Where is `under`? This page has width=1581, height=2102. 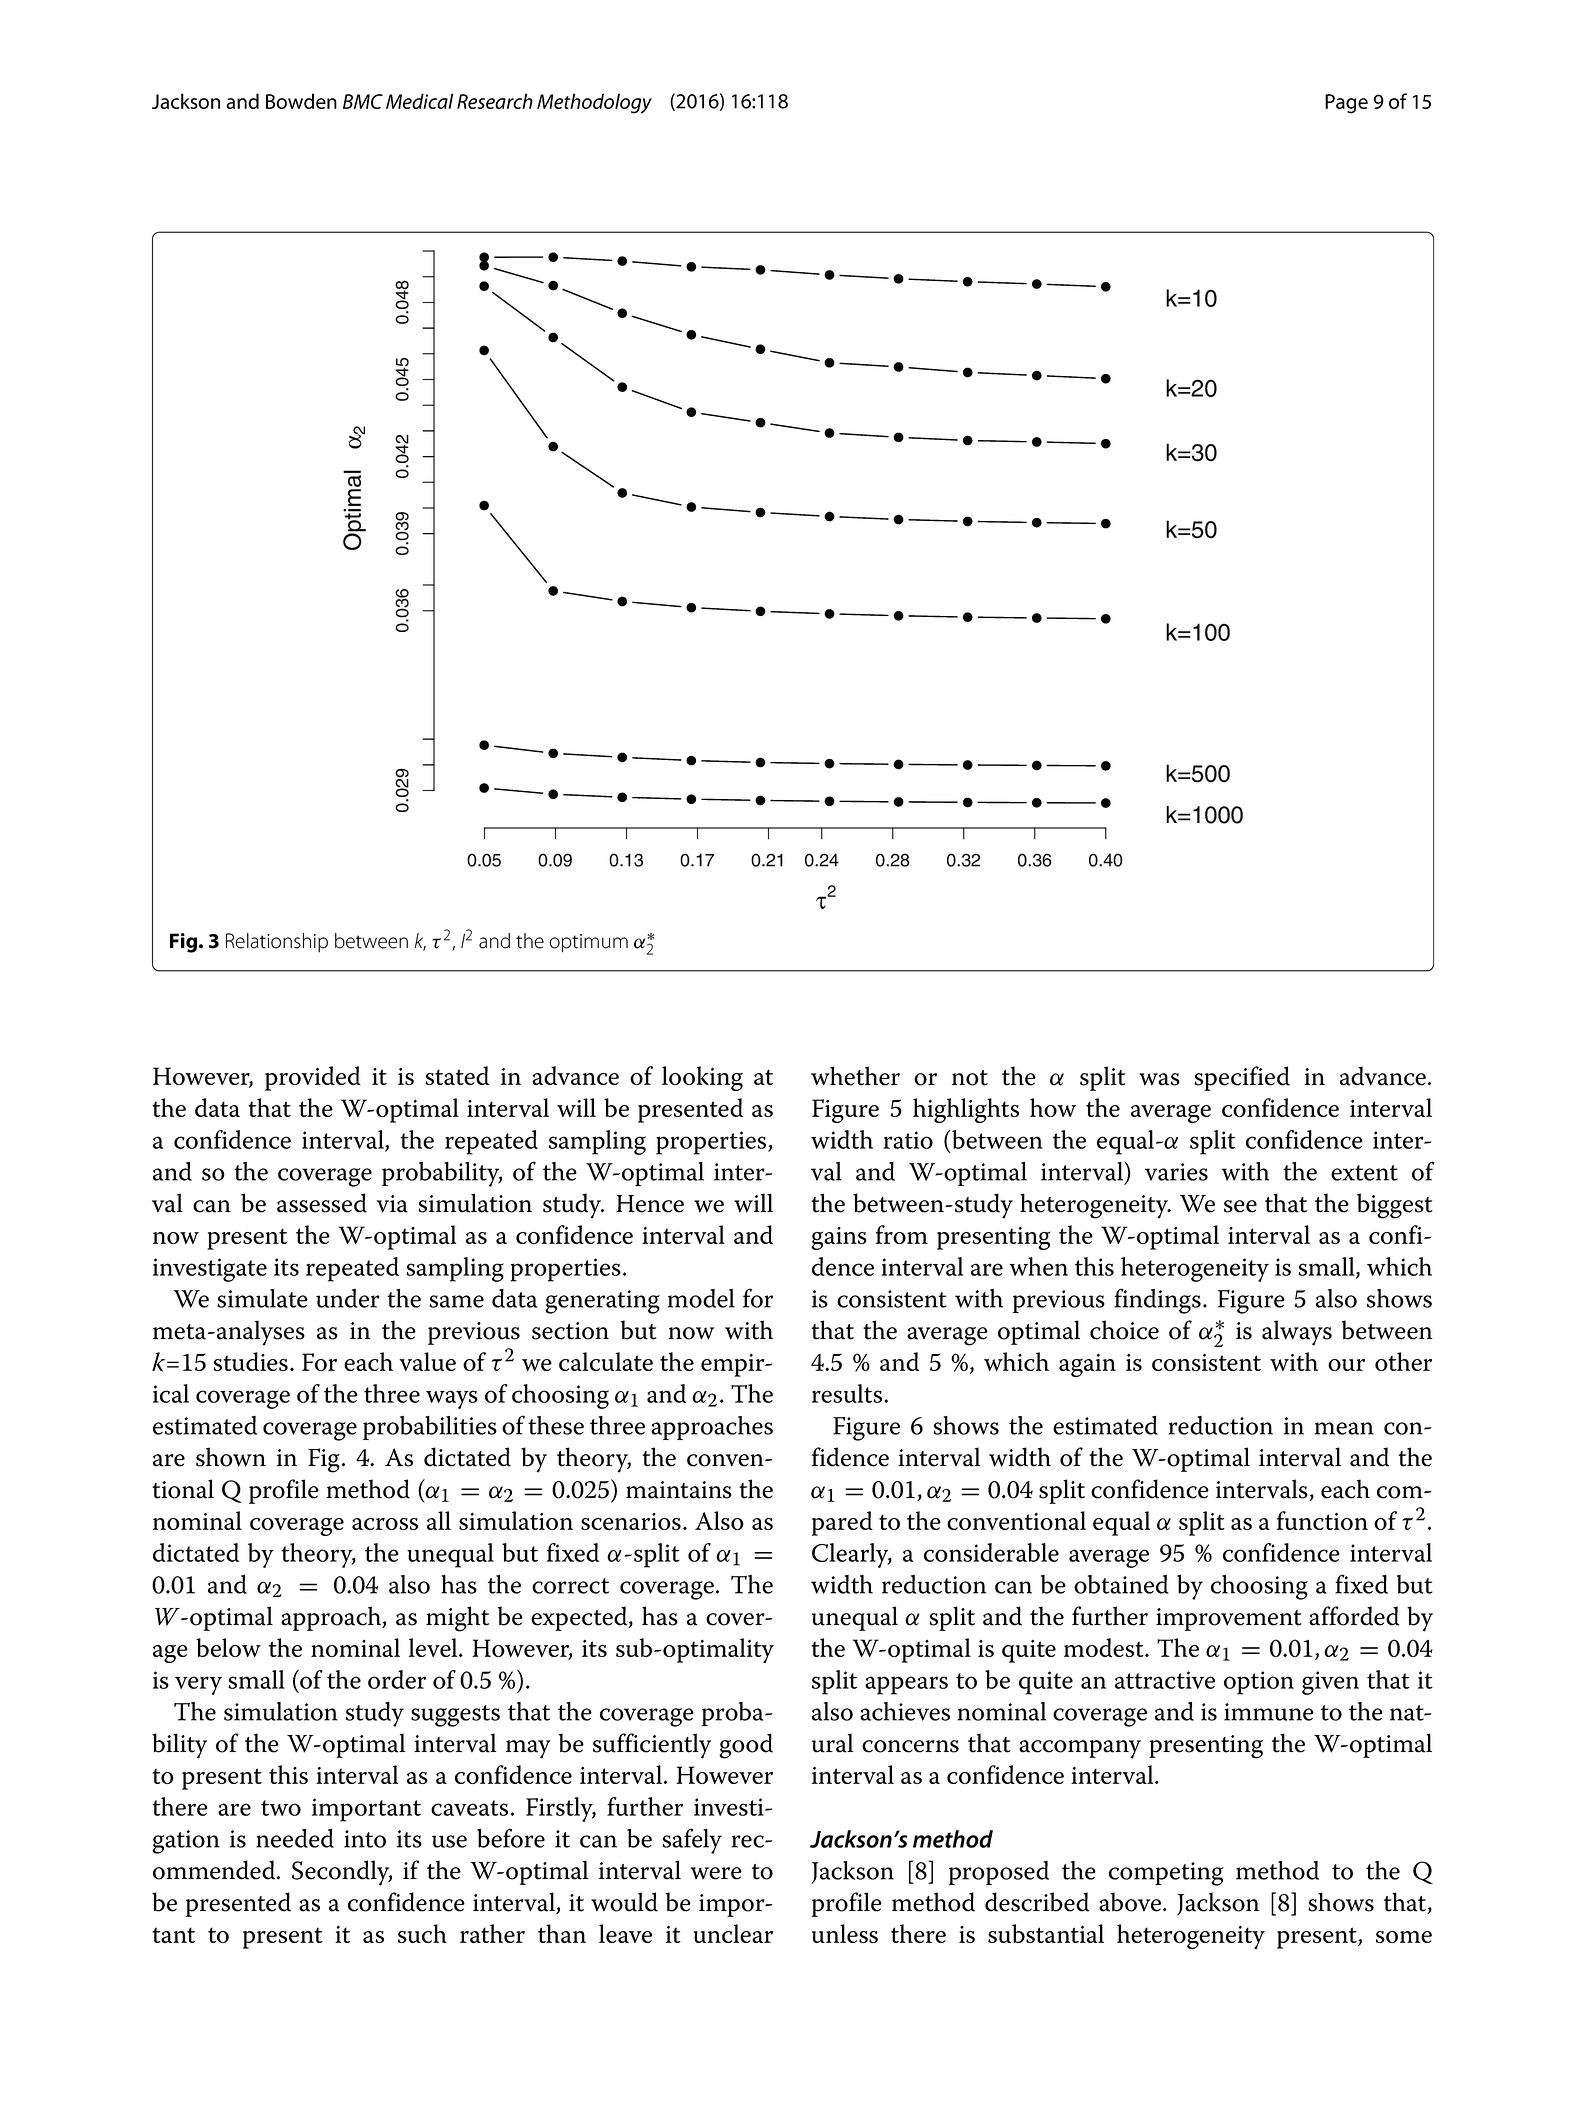 under is located at coordinates (348, 1298).
